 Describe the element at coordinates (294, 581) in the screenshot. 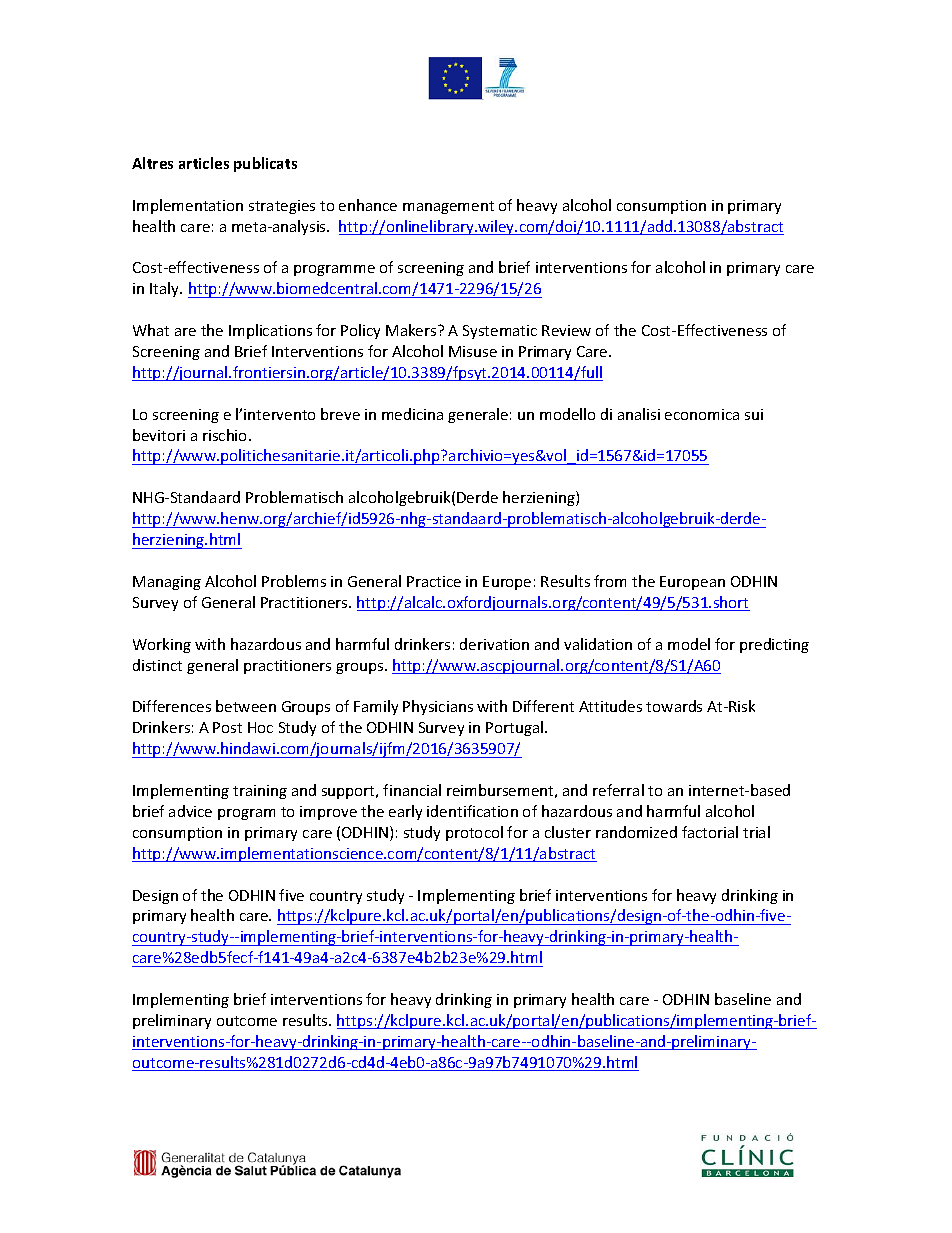

I see `Problems` at that location.
